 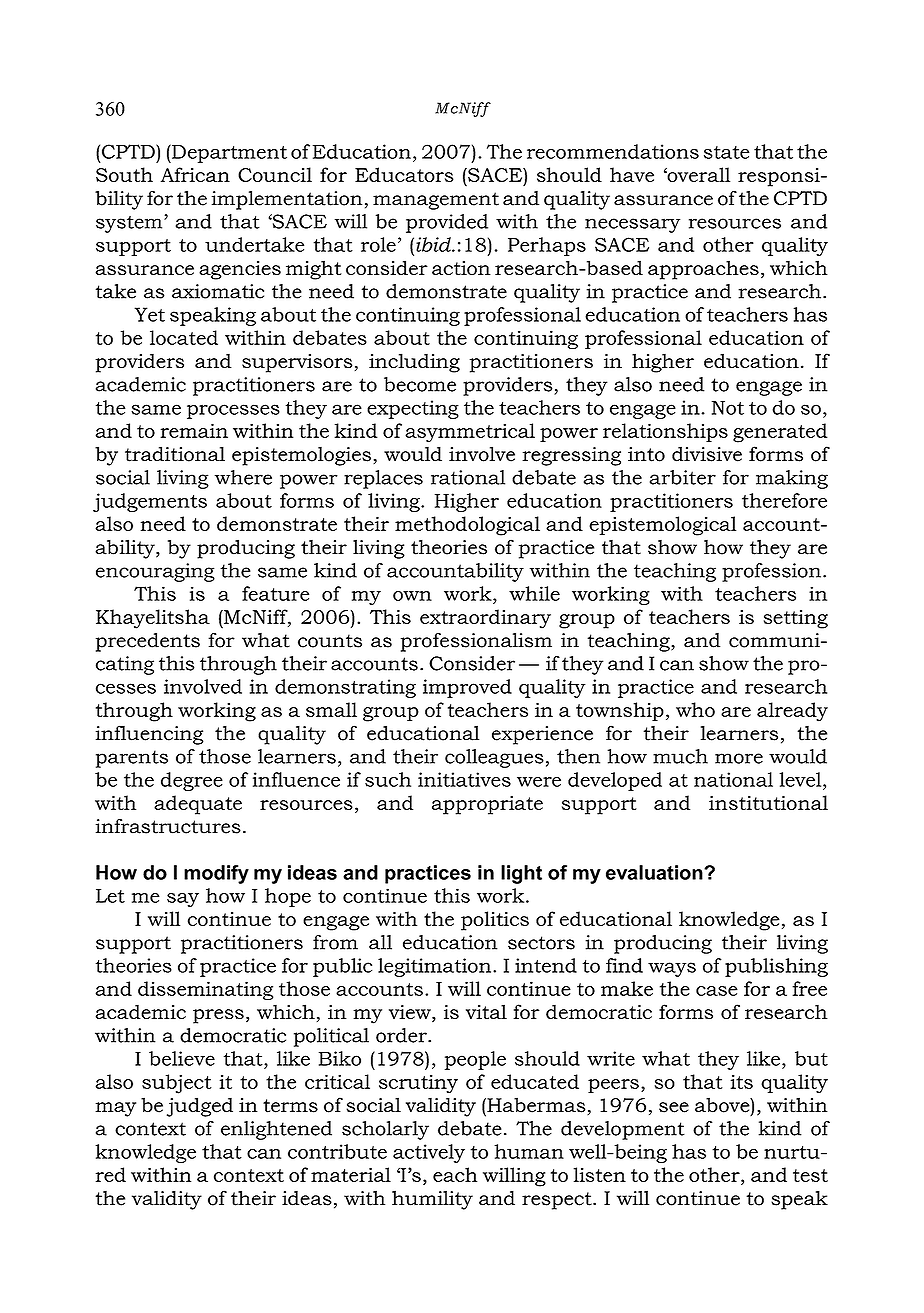 What do you see at coordinates (695, 709) in the screenshot?
I see `who` at bounding box center [695, 709].
